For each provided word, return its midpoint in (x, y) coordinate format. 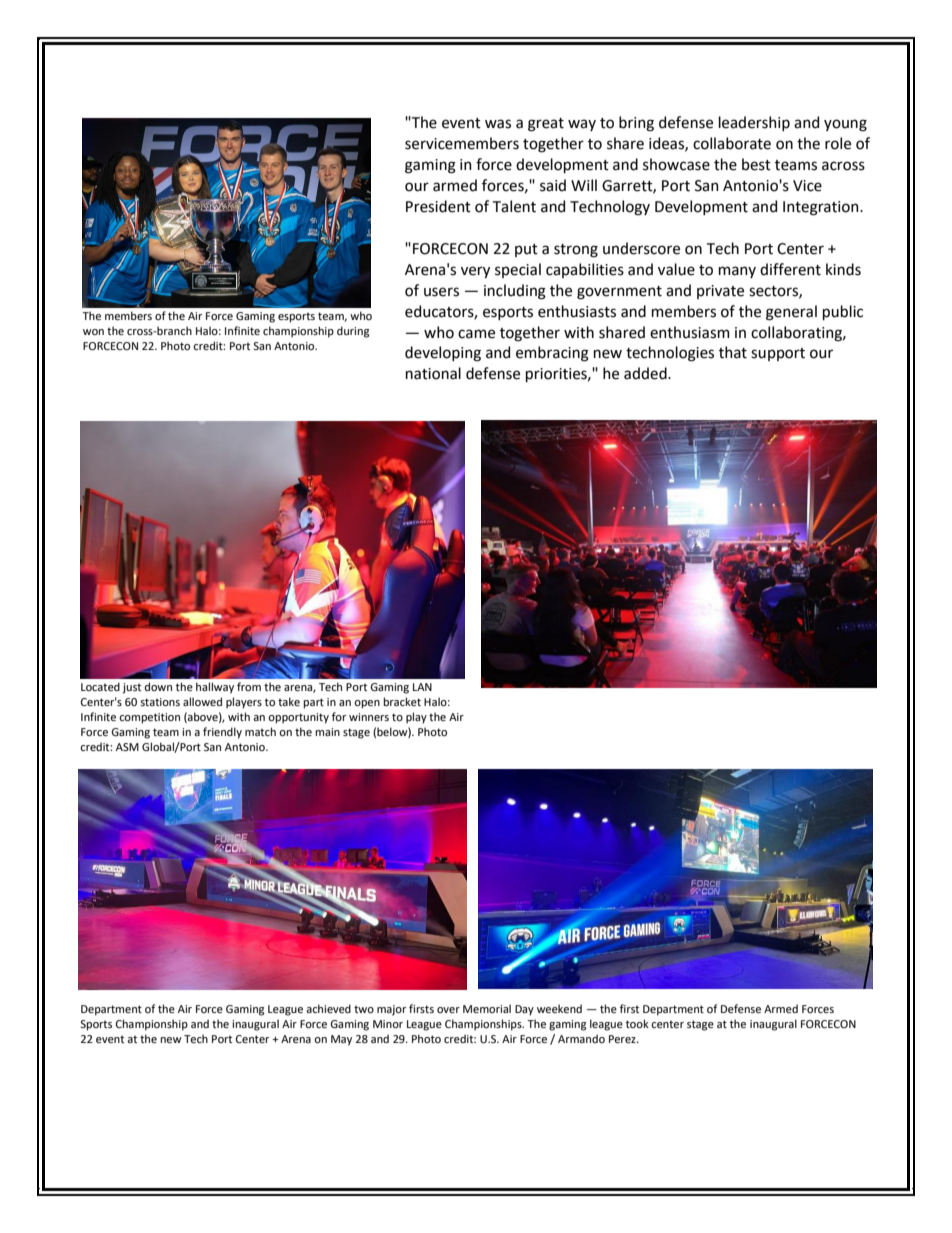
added (646, 373)
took (637, 1023)
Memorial (487, 1008)
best (756, 164)
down (158, 686)
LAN (422, 687)
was (498, 124)
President (438, 206)
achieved (328, 1008)
